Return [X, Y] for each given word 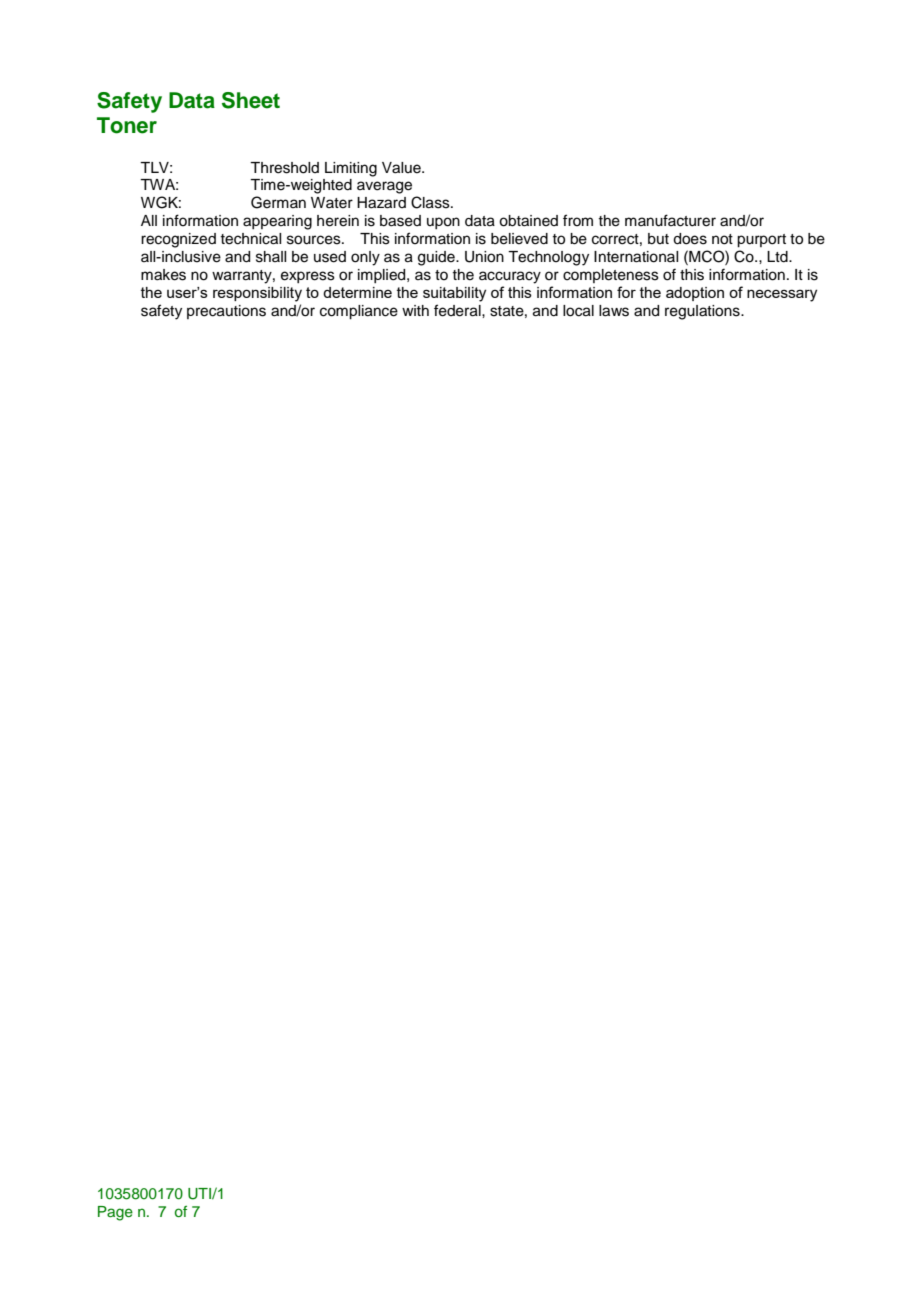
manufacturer [670, 220]
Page [115, 1213]
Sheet [251, 100]
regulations [703, 312]
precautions [226, 312]
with [415, 310]
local [578, 311]
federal [458, 310]
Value [402, 168]
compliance [359, 312]
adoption [695, 294]
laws [614, 311]
